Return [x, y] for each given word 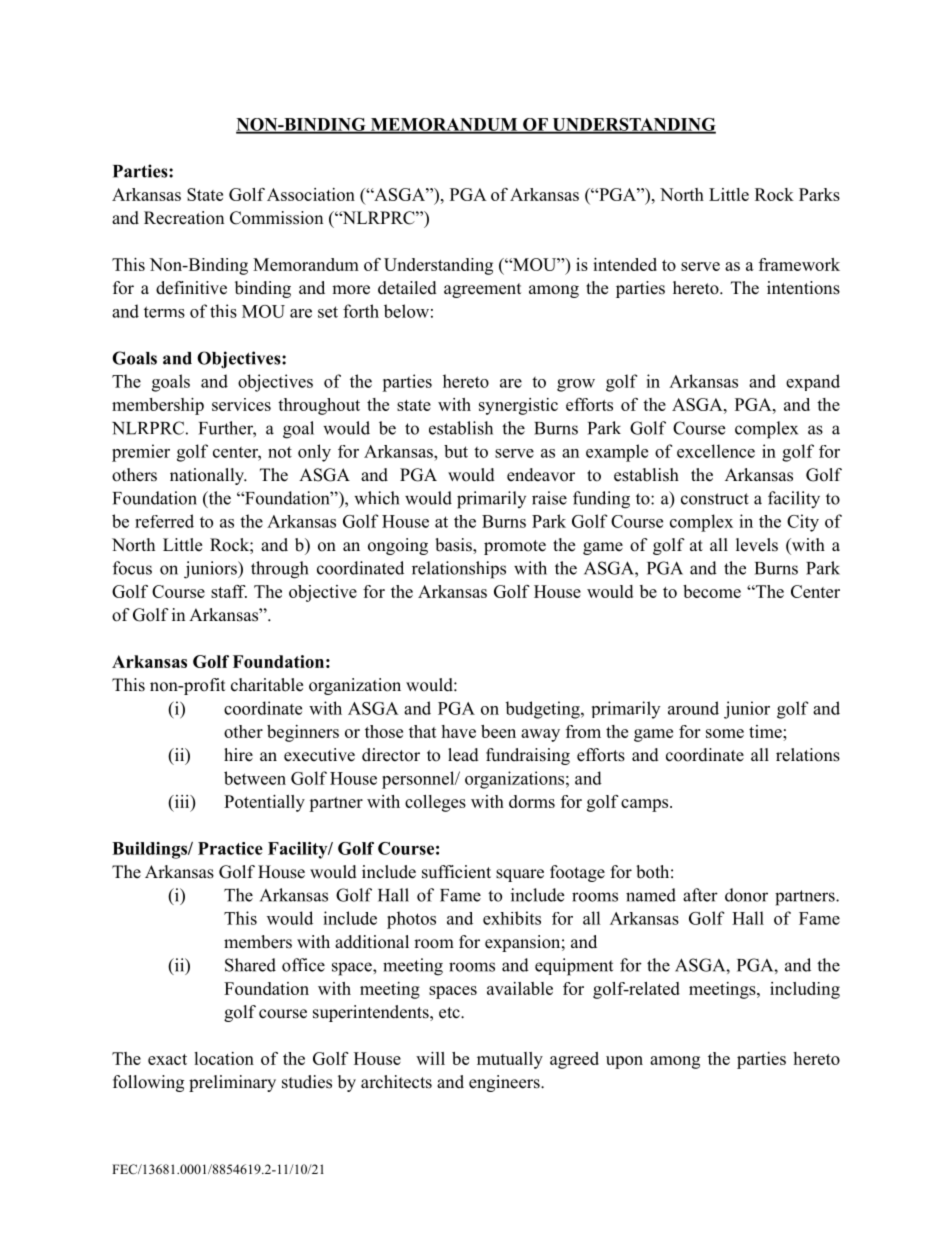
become [712, 591]
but [456, 451]
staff [229, 591]
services [241, 404]
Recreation [184, 218]
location [224, 1058]
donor [746, 895]
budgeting [543, 710]
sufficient [456, 872]
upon [624, 1062]
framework [799, 264]
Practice [230, 848]
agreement [482, 290]
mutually [510, 1060]
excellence [716, 451]
